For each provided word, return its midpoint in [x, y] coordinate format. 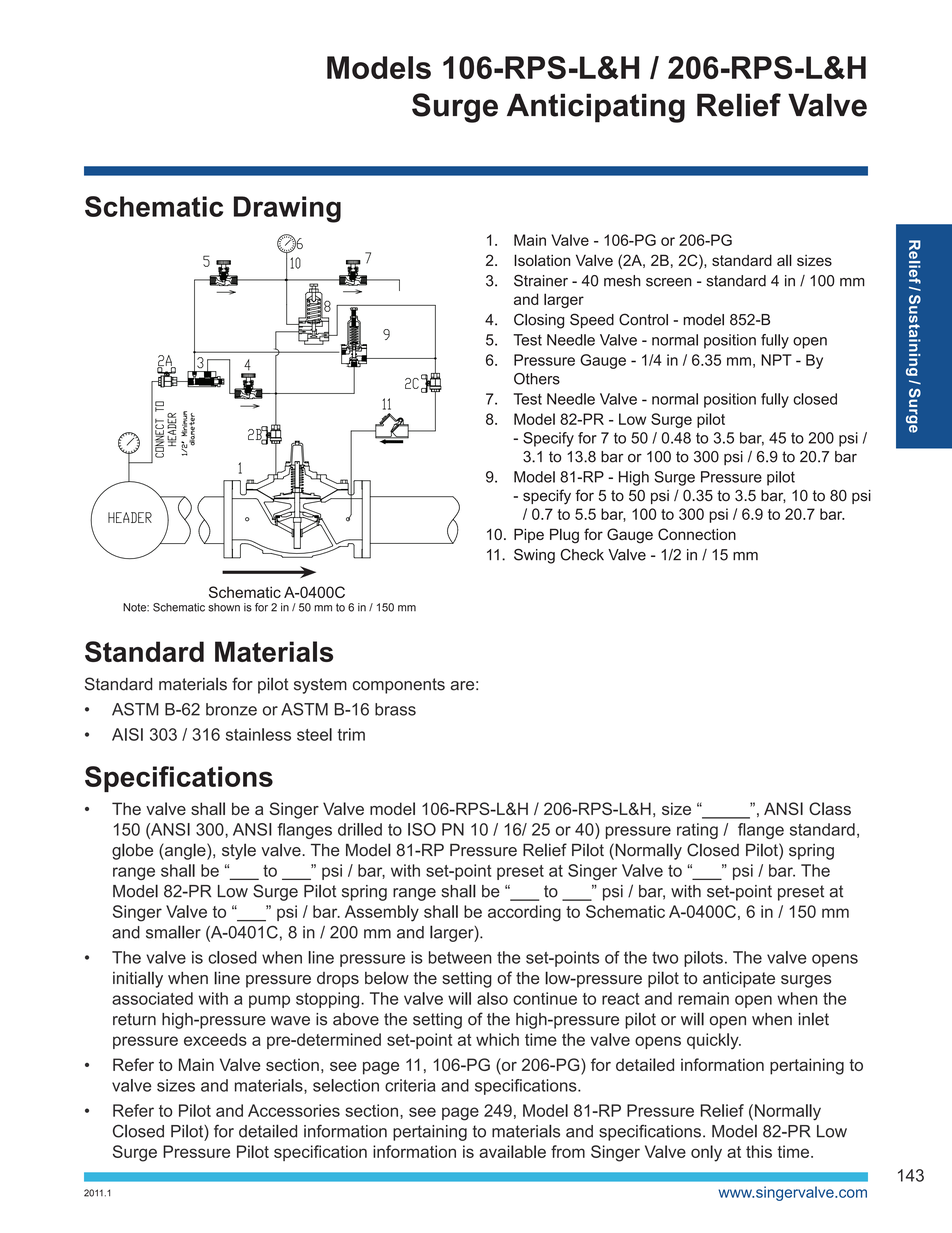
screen [669, 282]
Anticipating [596, 108]
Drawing [287, 209]
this [759, 1151]
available [512, 1151]
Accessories [294, 1110]
